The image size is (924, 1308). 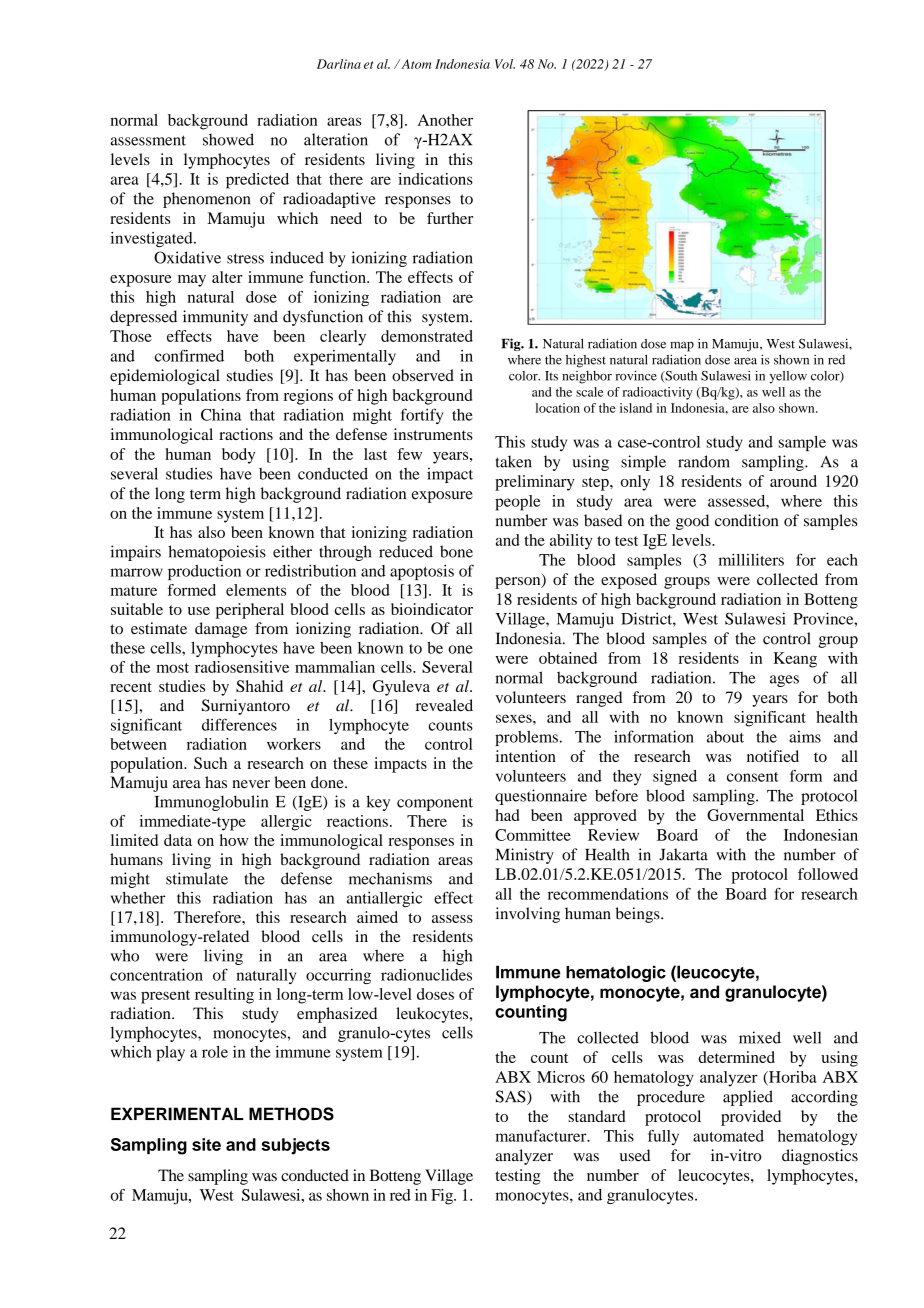 What do you see at coordinates (228, 139) in the document?
I see `showed` at bounding box center [228, 139].
